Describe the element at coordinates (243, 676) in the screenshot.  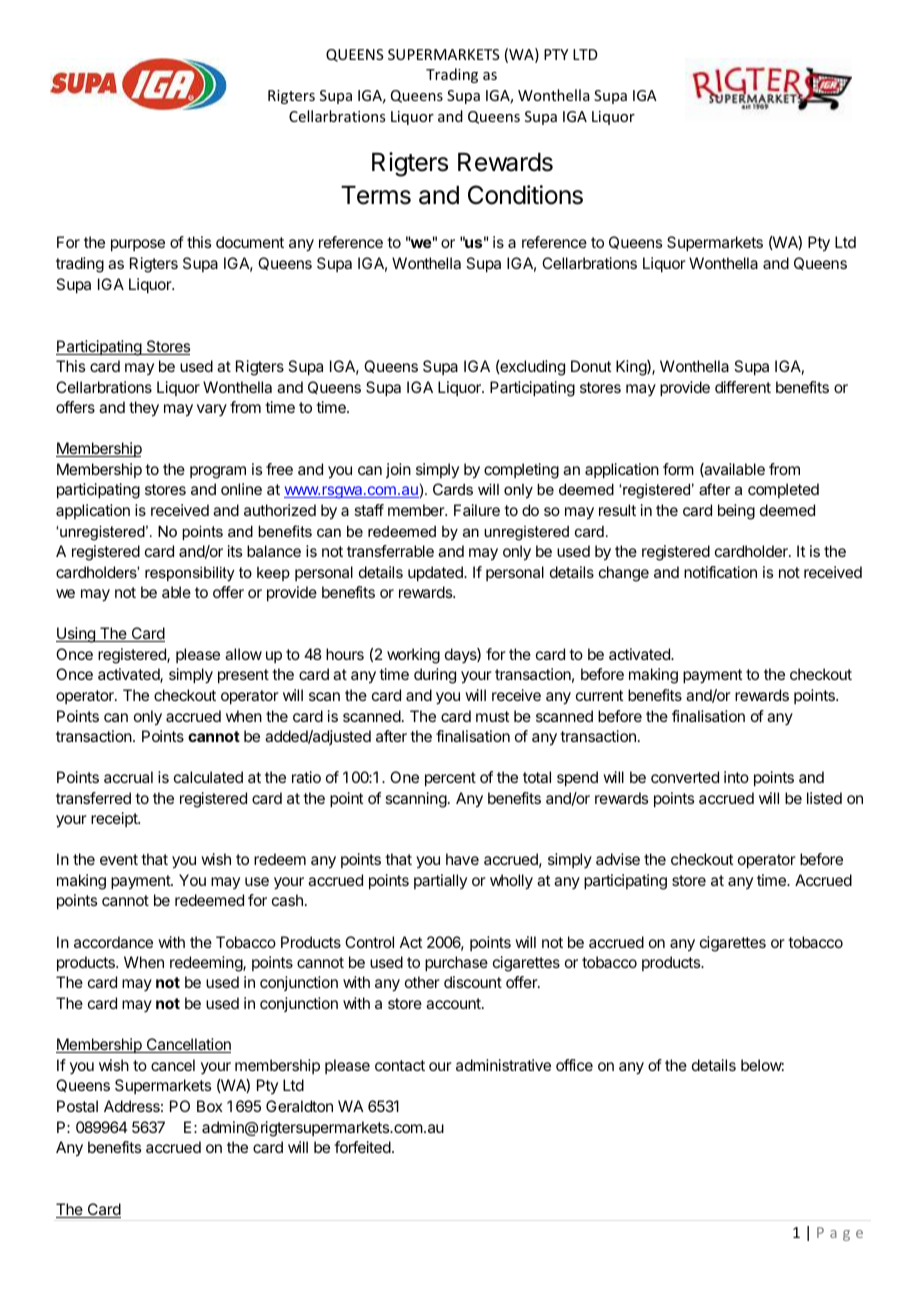
I see `present` at that location.
